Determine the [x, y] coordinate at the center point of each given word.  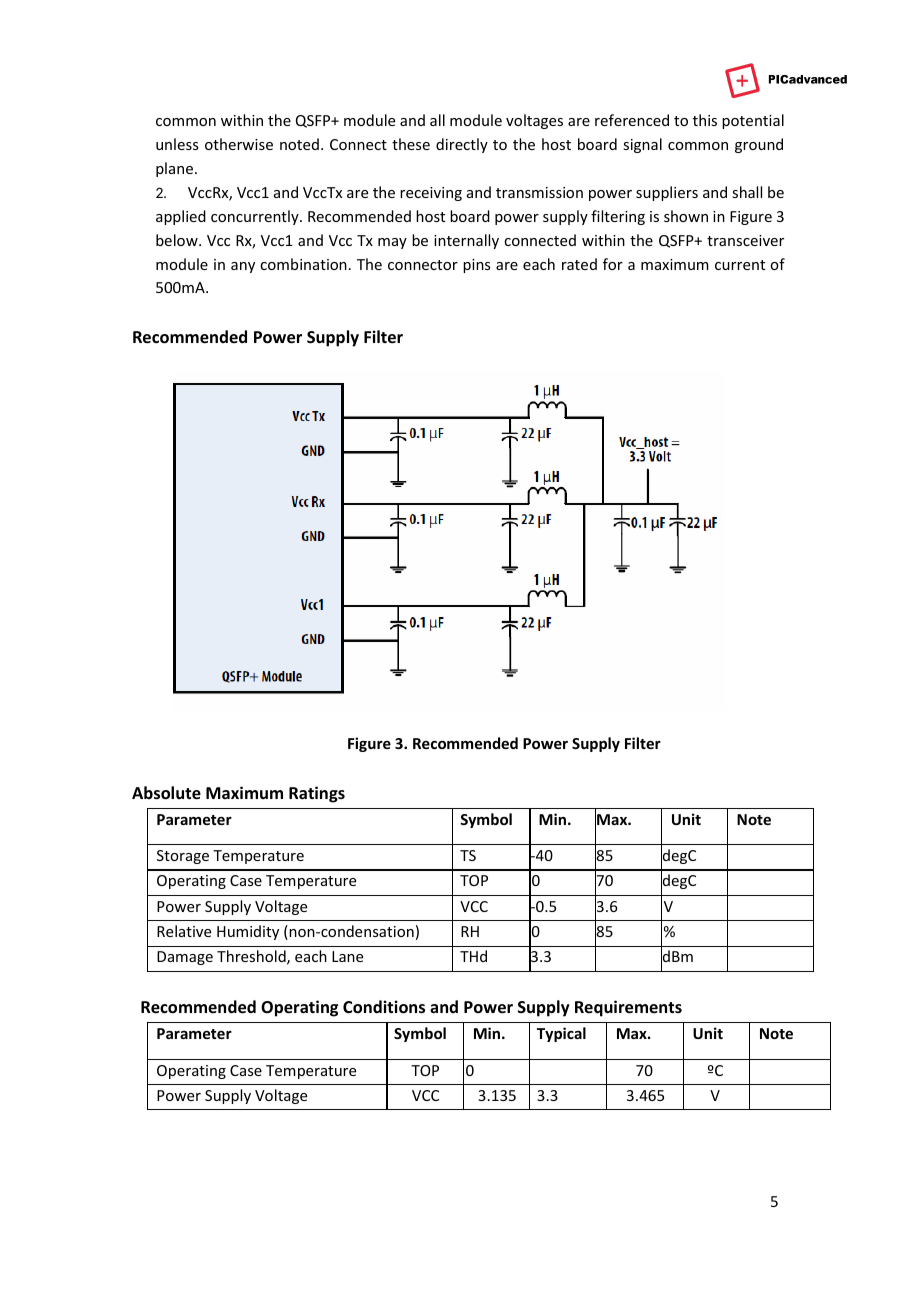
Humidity [248, 932]
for [613, 264]
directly [462, 145]
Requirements [628, 1008]
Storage [183, 857]
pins [476, 266]
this [705, 120]
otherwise [239, 144]
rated [579, 264]
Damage [185, 958]
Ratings [317, 794]
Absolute [166, 793]
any [243, 267]
